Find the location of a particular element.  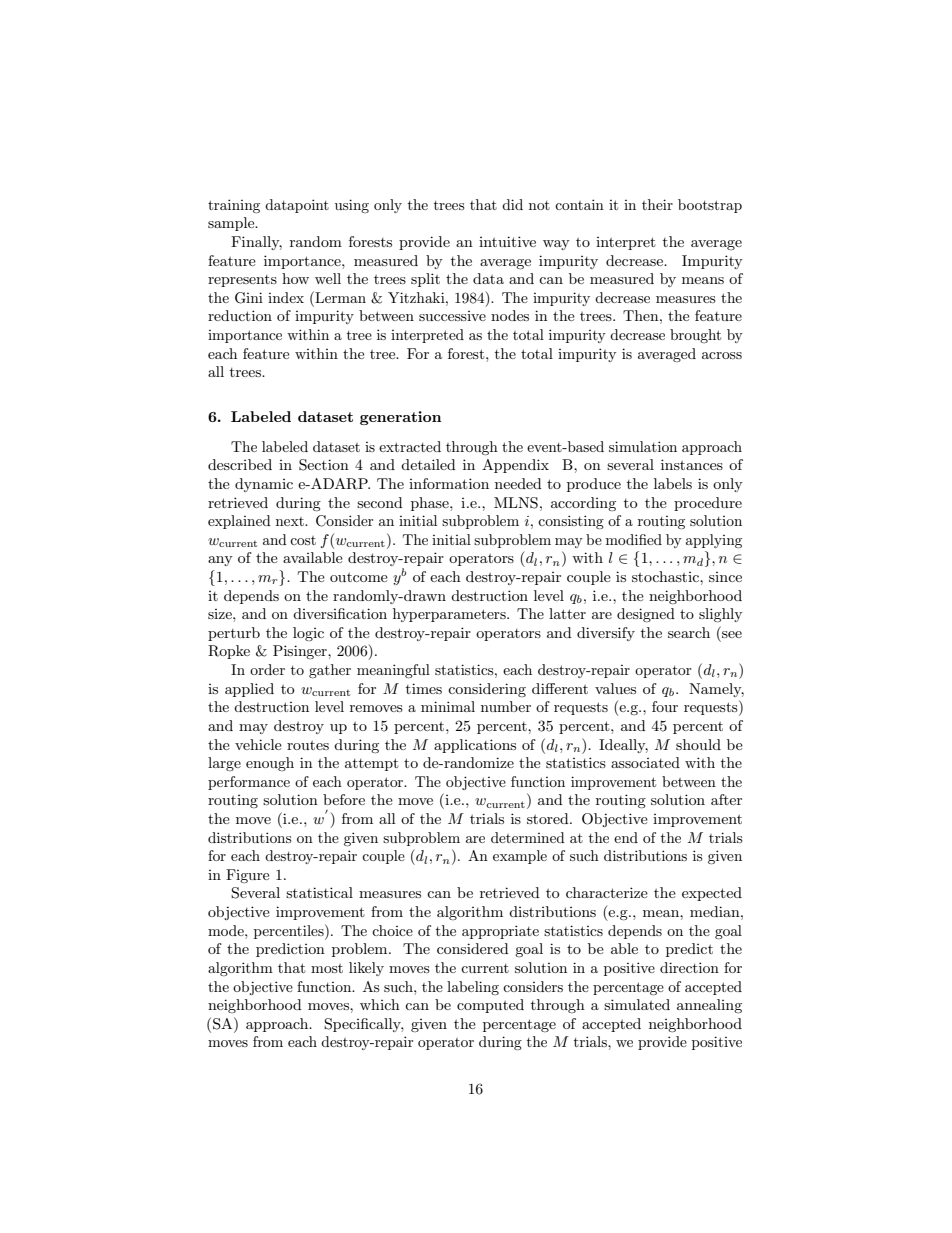

labels is located at coordinates (673, 483).
